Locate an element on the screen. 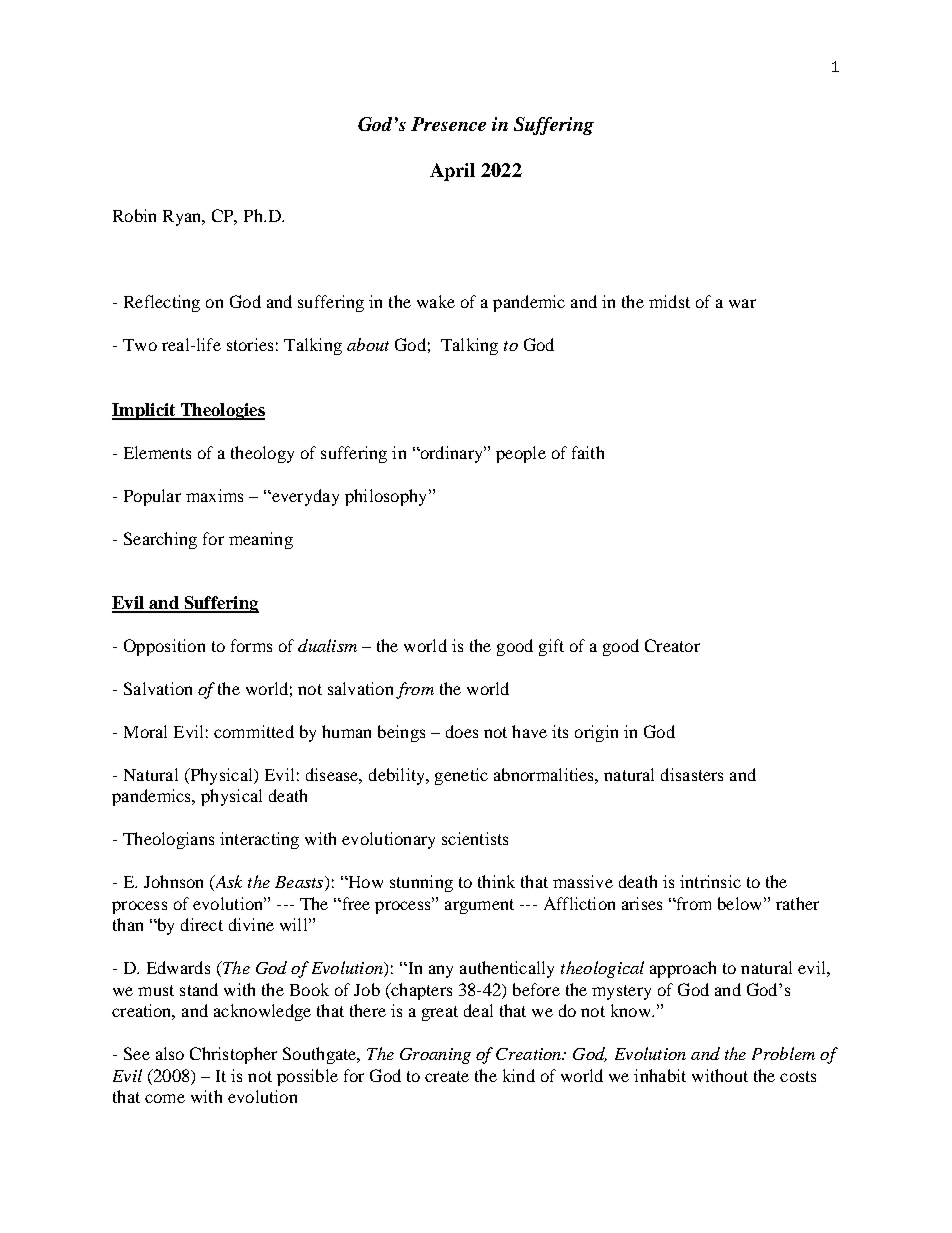 This screenshot has height=1233, width=952. Creator is located at coordinates (672, 645).
